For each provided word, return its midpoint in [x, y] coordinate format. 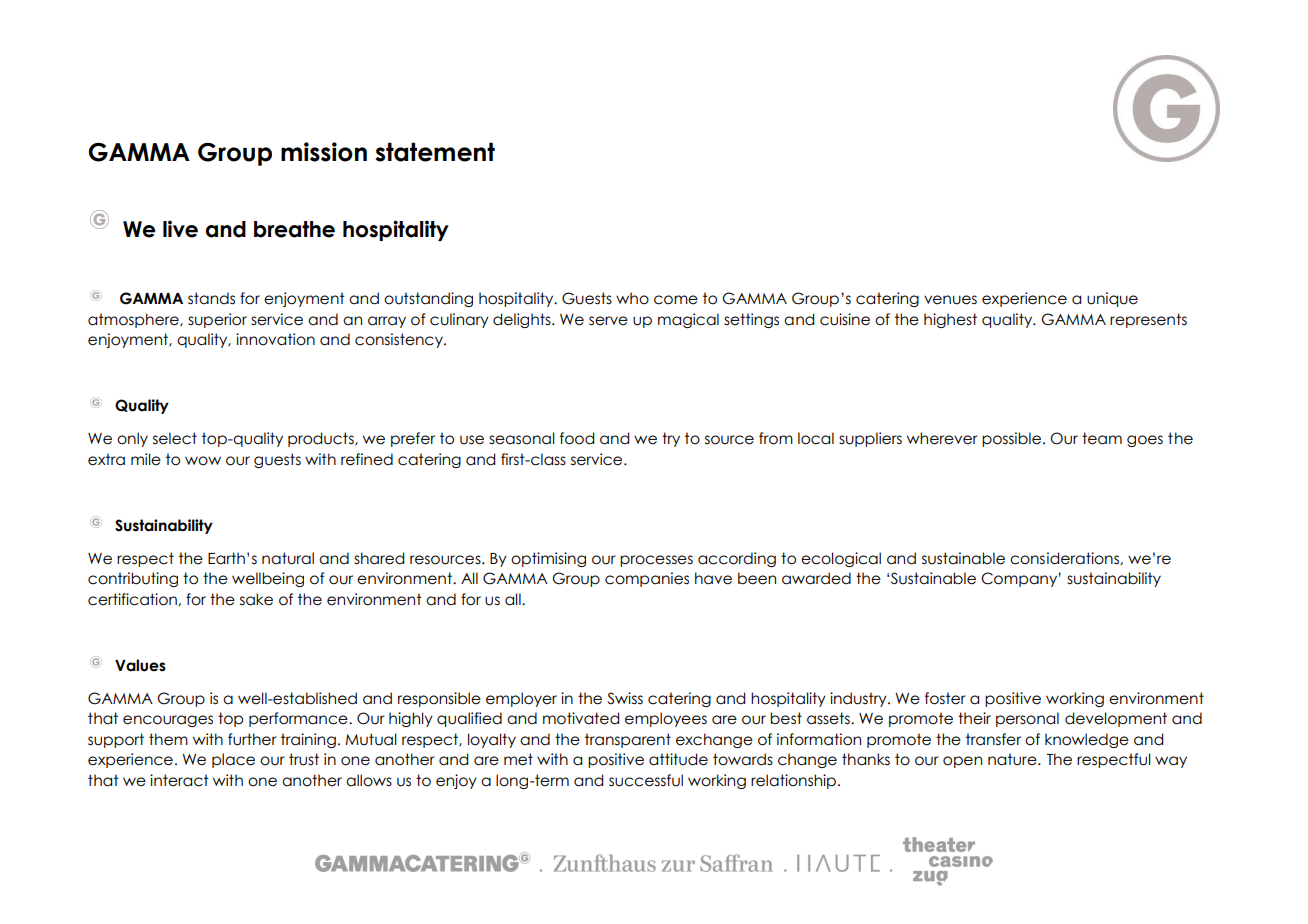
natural [288, 558]
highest [950, 320]
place [233, 760]
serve [608, 321]
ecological [841, 559]
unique [1112, 299]
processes [656, 561]
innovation [275, 339]
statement [435, 152]
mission [324, 152]
